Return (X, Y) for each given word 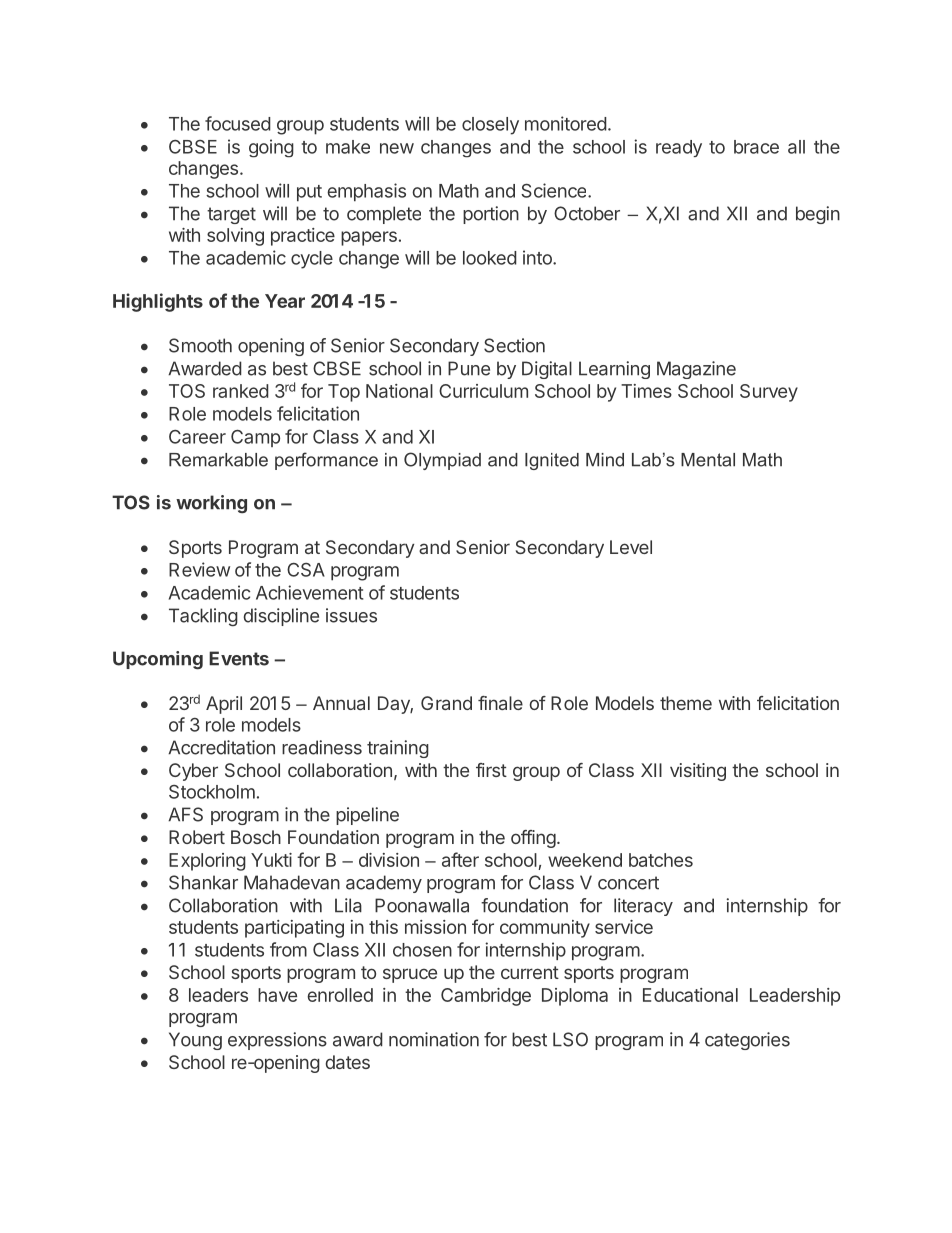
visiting (698, 772)
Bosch (256, 837)
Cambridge (486, 997)
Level (631, 547)
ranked (241, 391)
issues (351, 615)
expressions (277, 1041)
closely (490, 126)
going (271, 148)
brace (756, 147)
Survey (769, 393)
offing (533, 839)
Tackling (203, 617)
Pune (469, 368)
